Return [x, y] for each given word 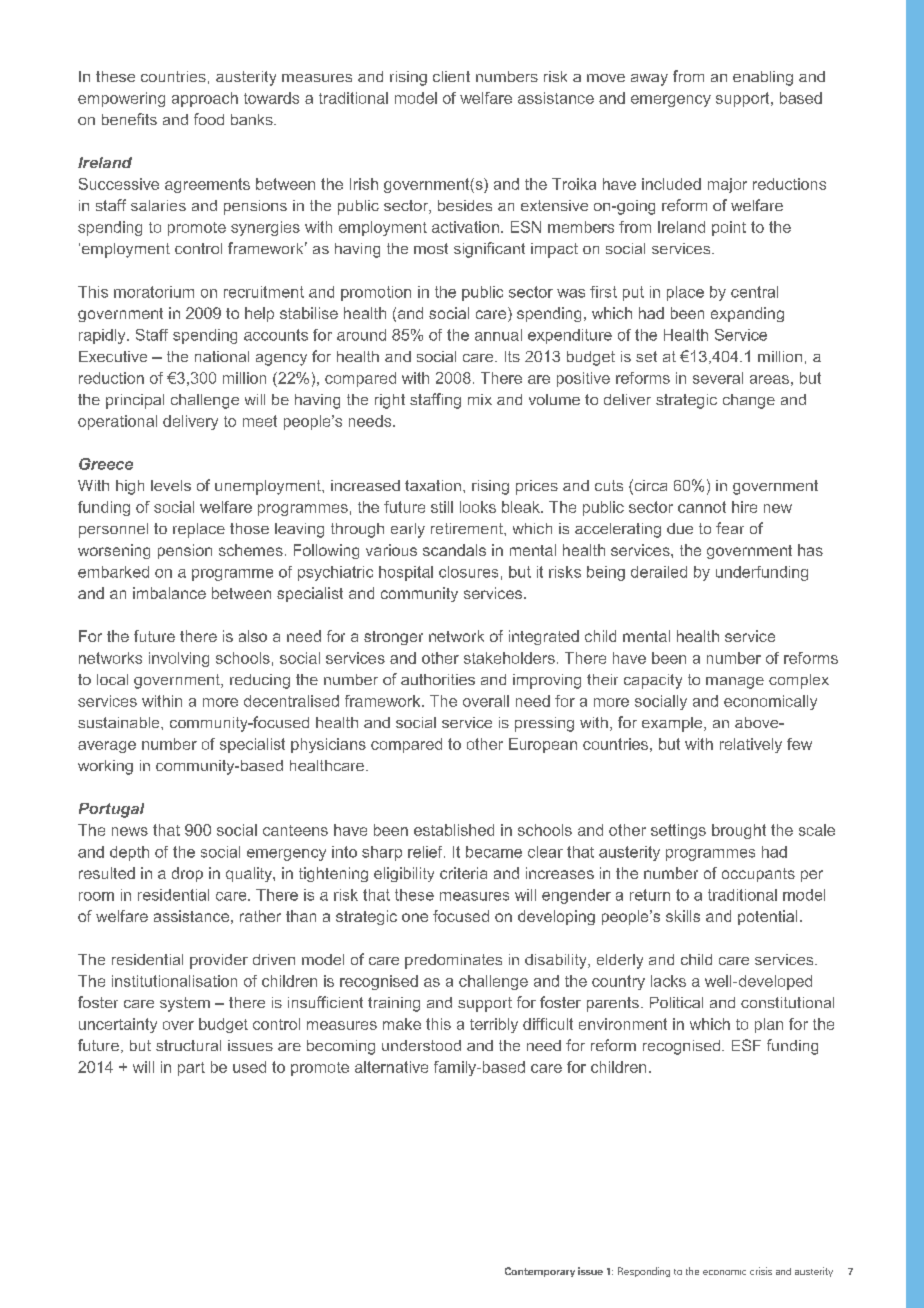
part [191, 1069]
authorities [438, 679]
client [451, 76]
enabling [763, 78]
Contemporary [540, 1272]
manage [735, 683]
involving [179, 659]
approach [205, 99]
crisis [761, 1271]
